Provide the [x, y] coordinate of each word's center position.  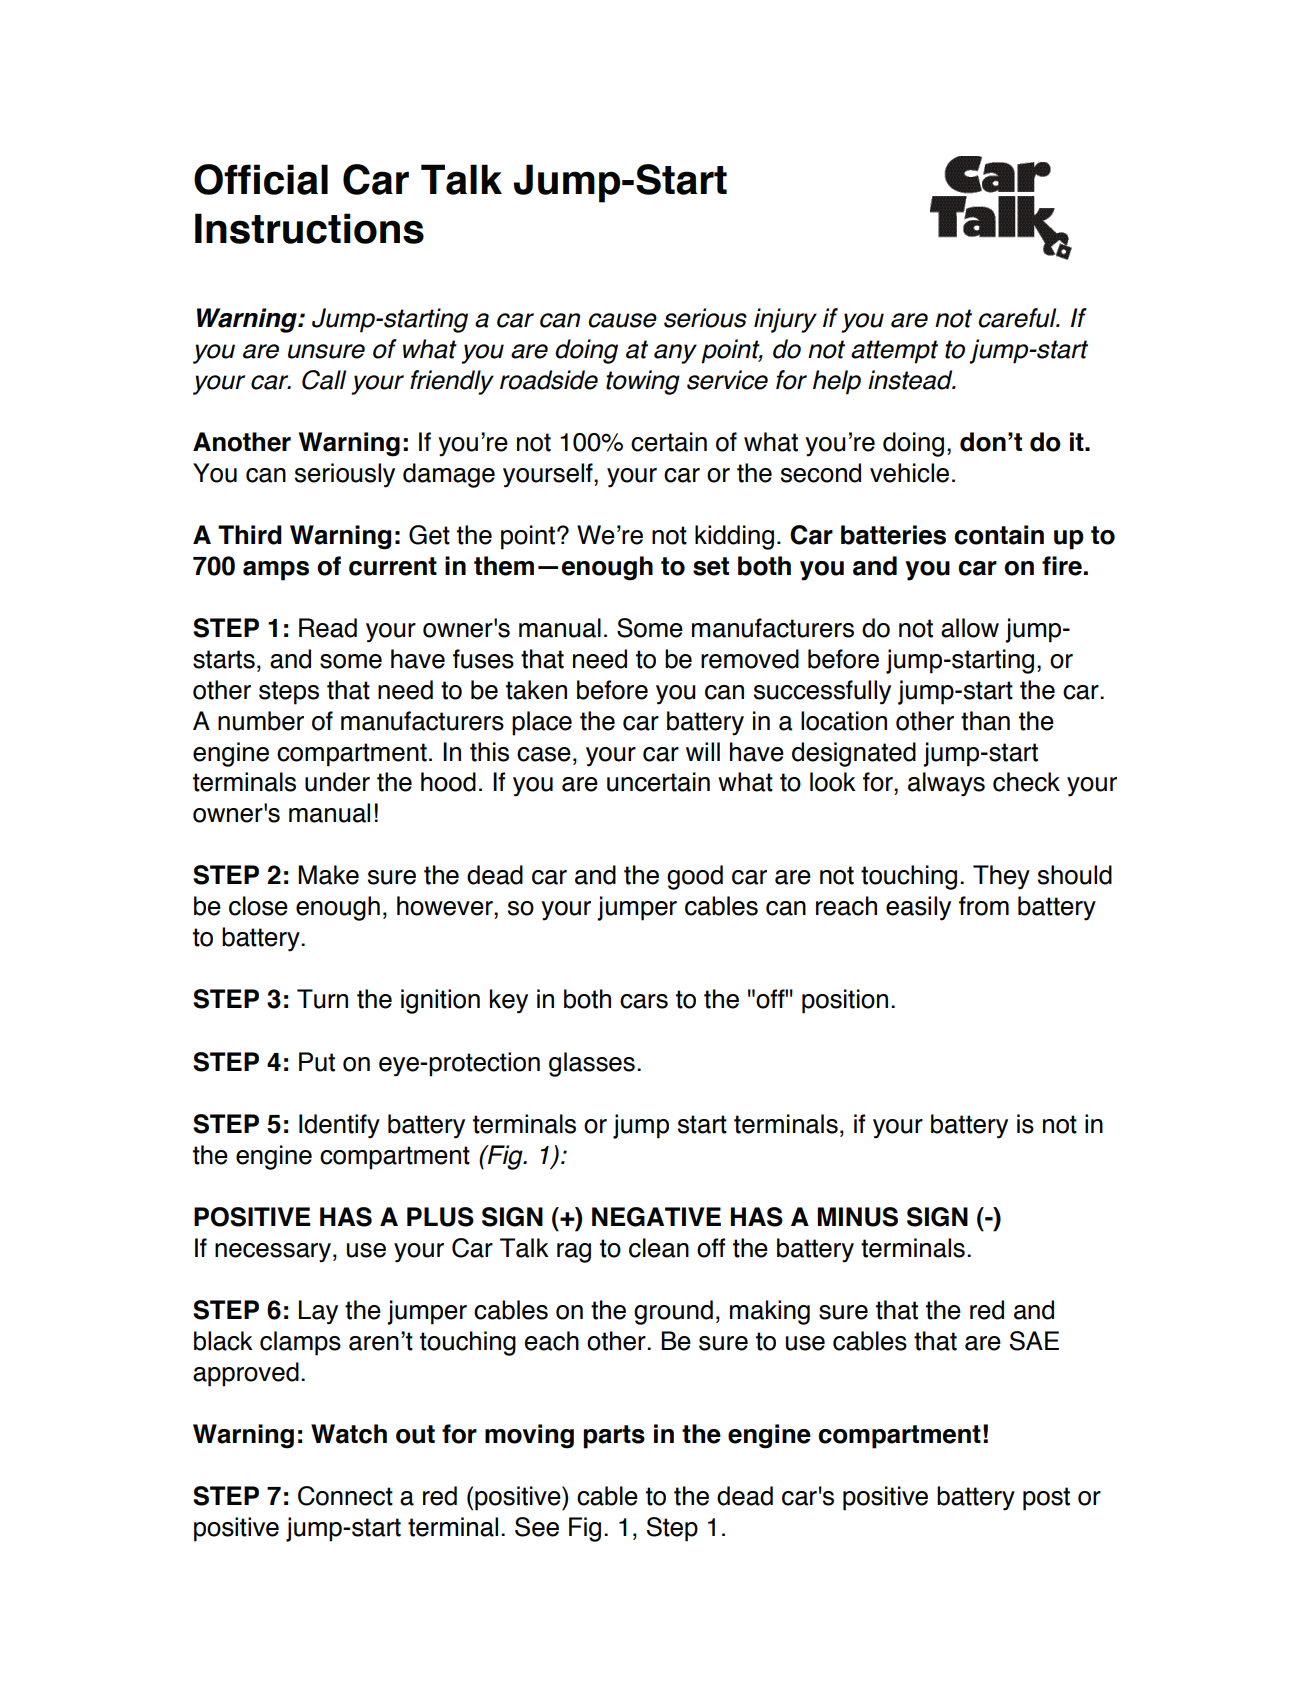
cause [622, 320]
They [1001, 877]
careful [1018, 318]
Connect [345, 1496]
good [695, 877]
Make [328, 875]
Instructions [309, 228]
